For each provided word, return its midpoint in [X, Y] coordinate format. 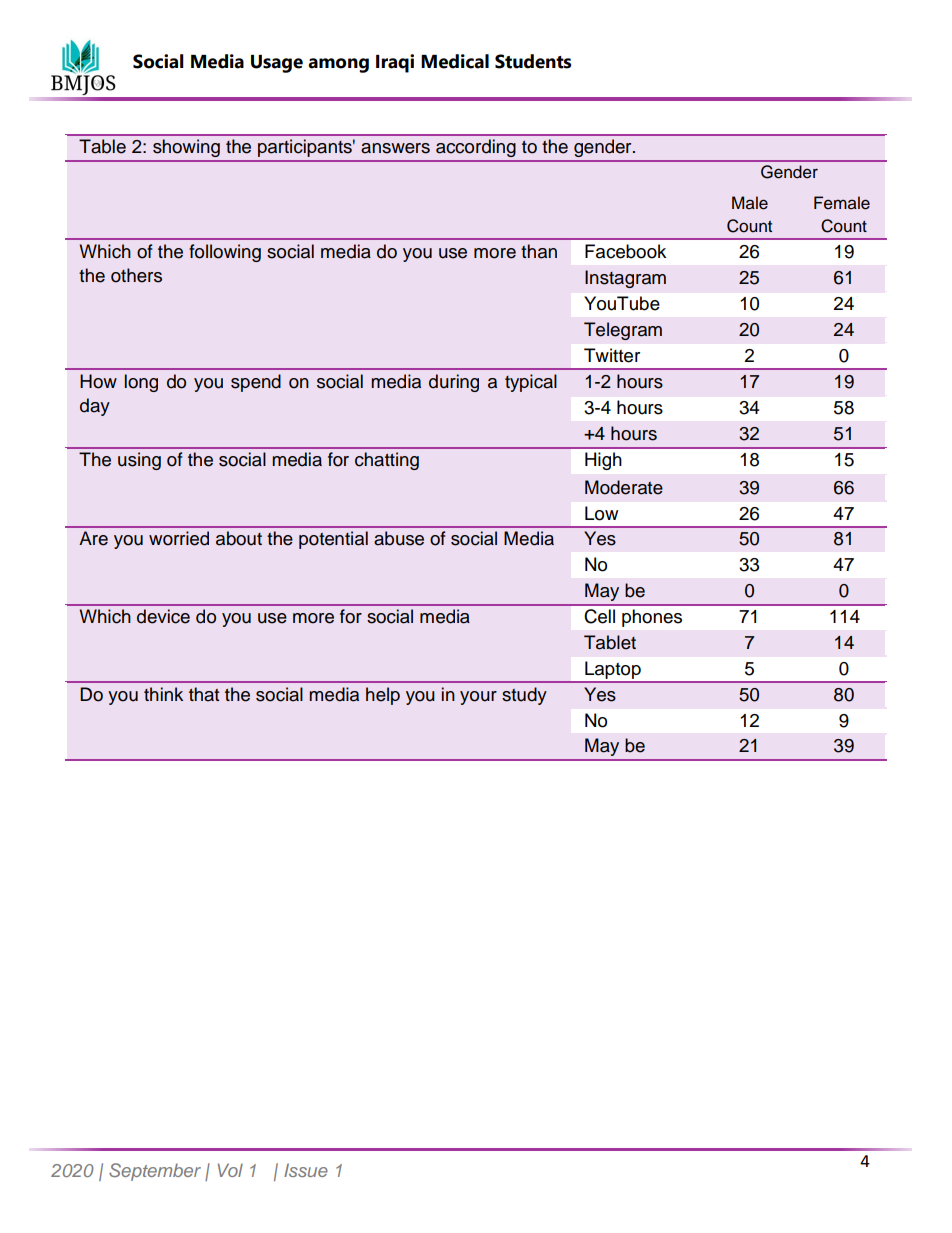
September [155, 1172]
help [383, 696]
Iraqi [395, 63]
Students [533, 61]
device [163, 616]
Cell [599, 616]
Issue [306, 1170]
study [524, 696]
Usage [277, 64]
